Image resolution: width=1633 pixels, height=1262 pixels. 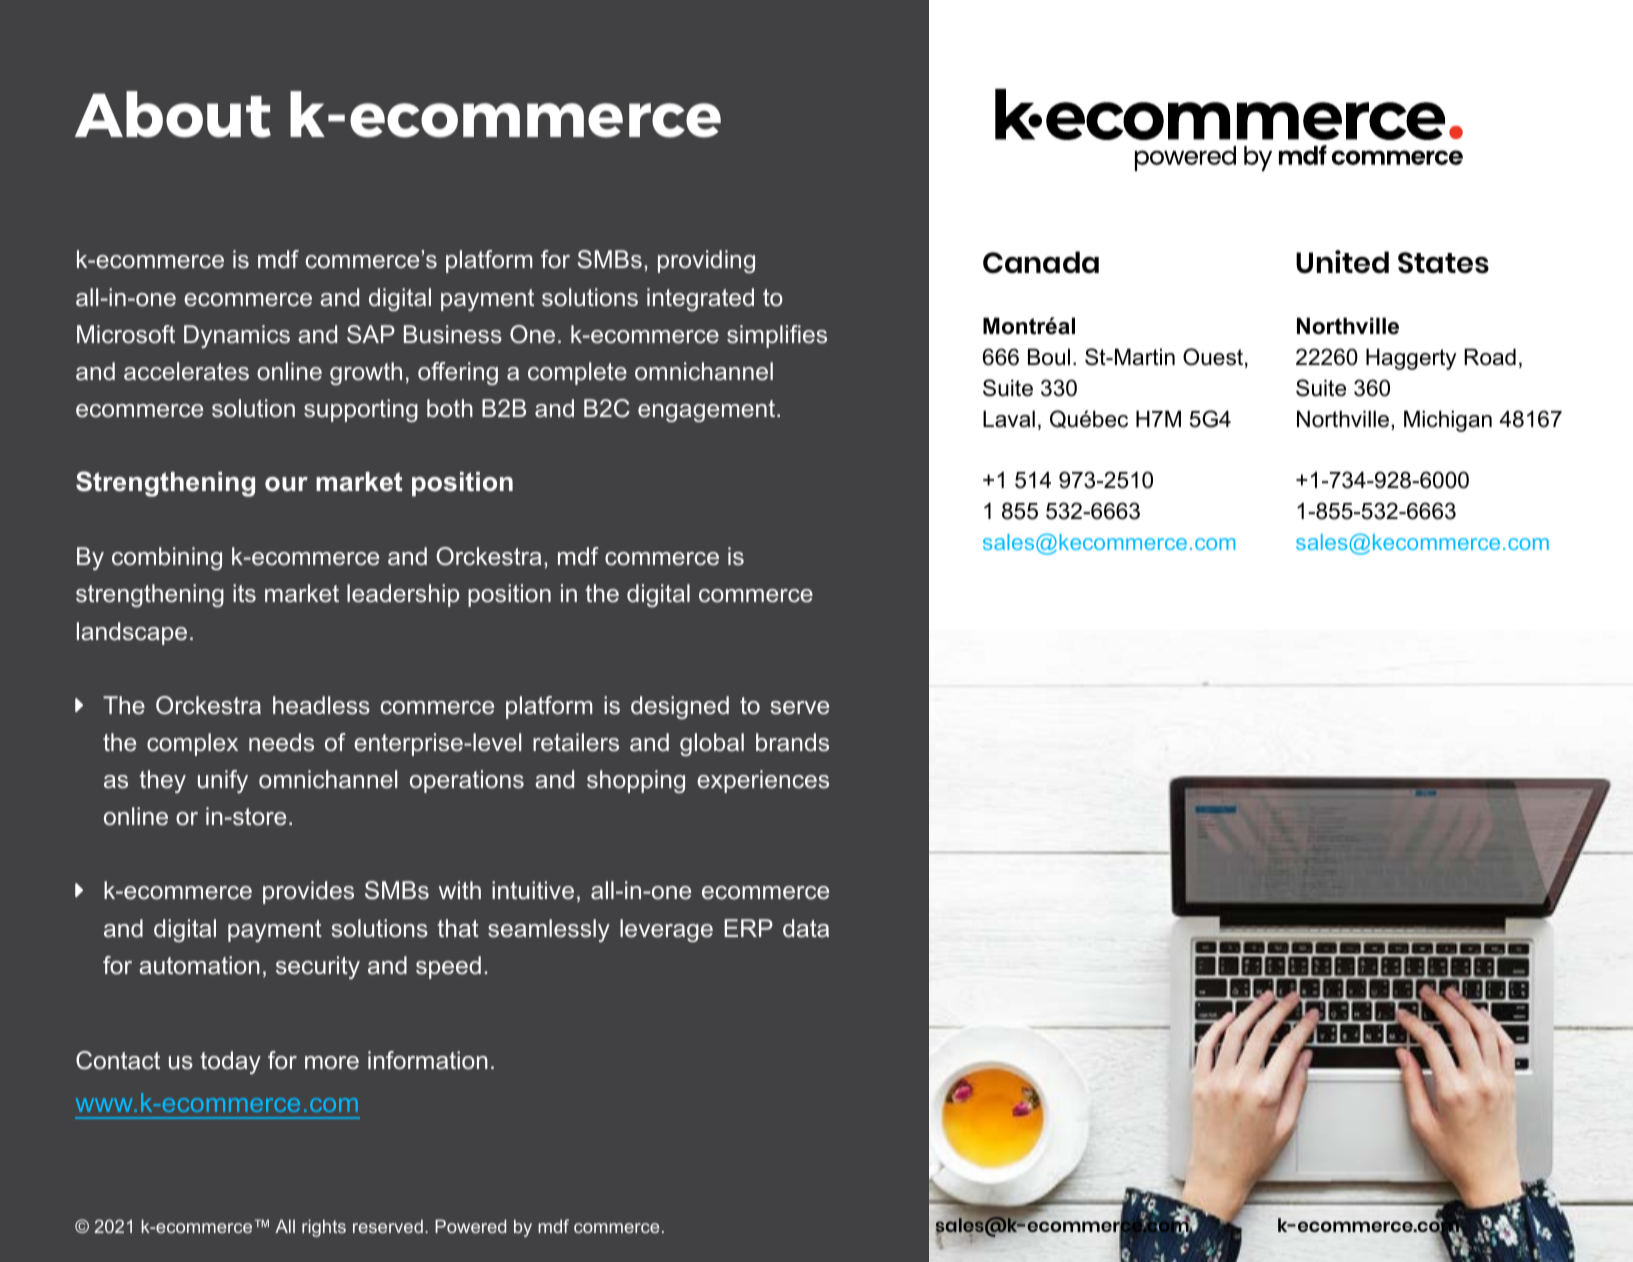 I want to click on headless, so click(x=321, y=705).
